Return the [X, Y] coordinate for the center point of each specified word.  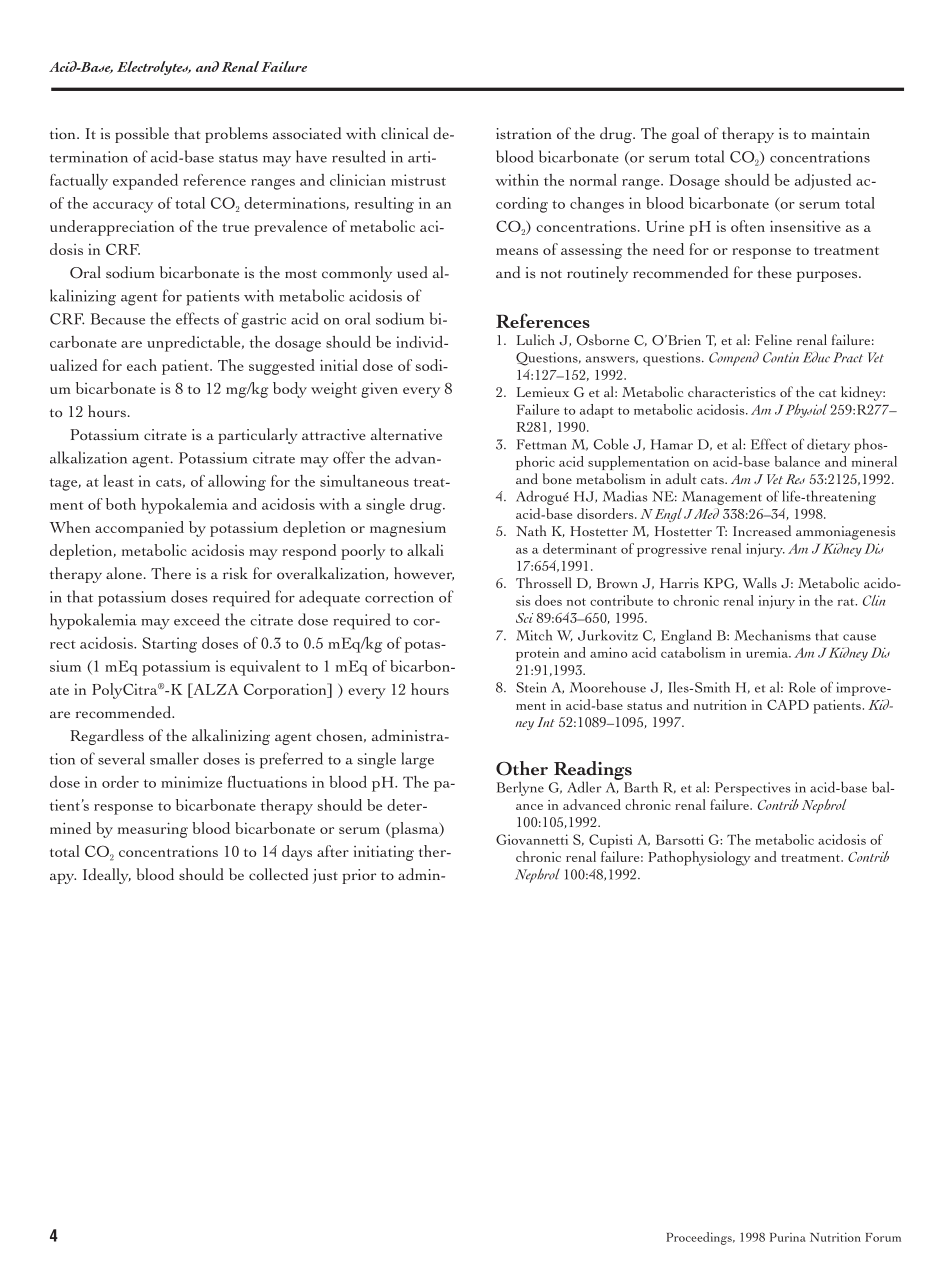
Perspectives [752, 789]
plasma [415, 830]
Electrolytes [154, 68]
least [119, 481]
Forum [883, 1237]
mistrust [418, 180]
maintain [840, 133]
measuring [153, 830]
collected [278, 874]
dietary [828, 445]
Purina [788, 1237]
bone [557, 478]
